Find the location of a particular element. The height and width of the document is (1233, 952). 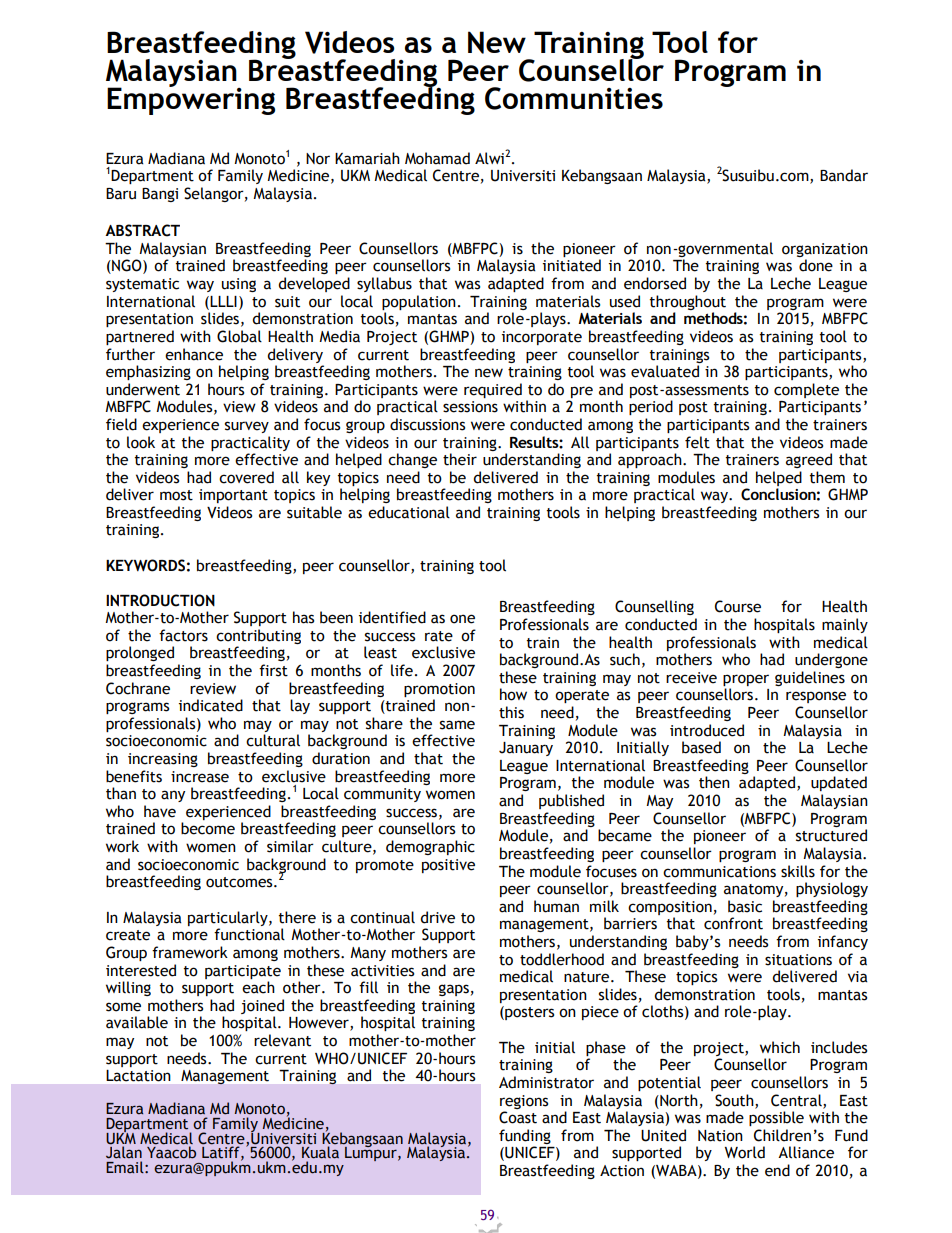

Lactation is located at coordinates (138, 1075).
